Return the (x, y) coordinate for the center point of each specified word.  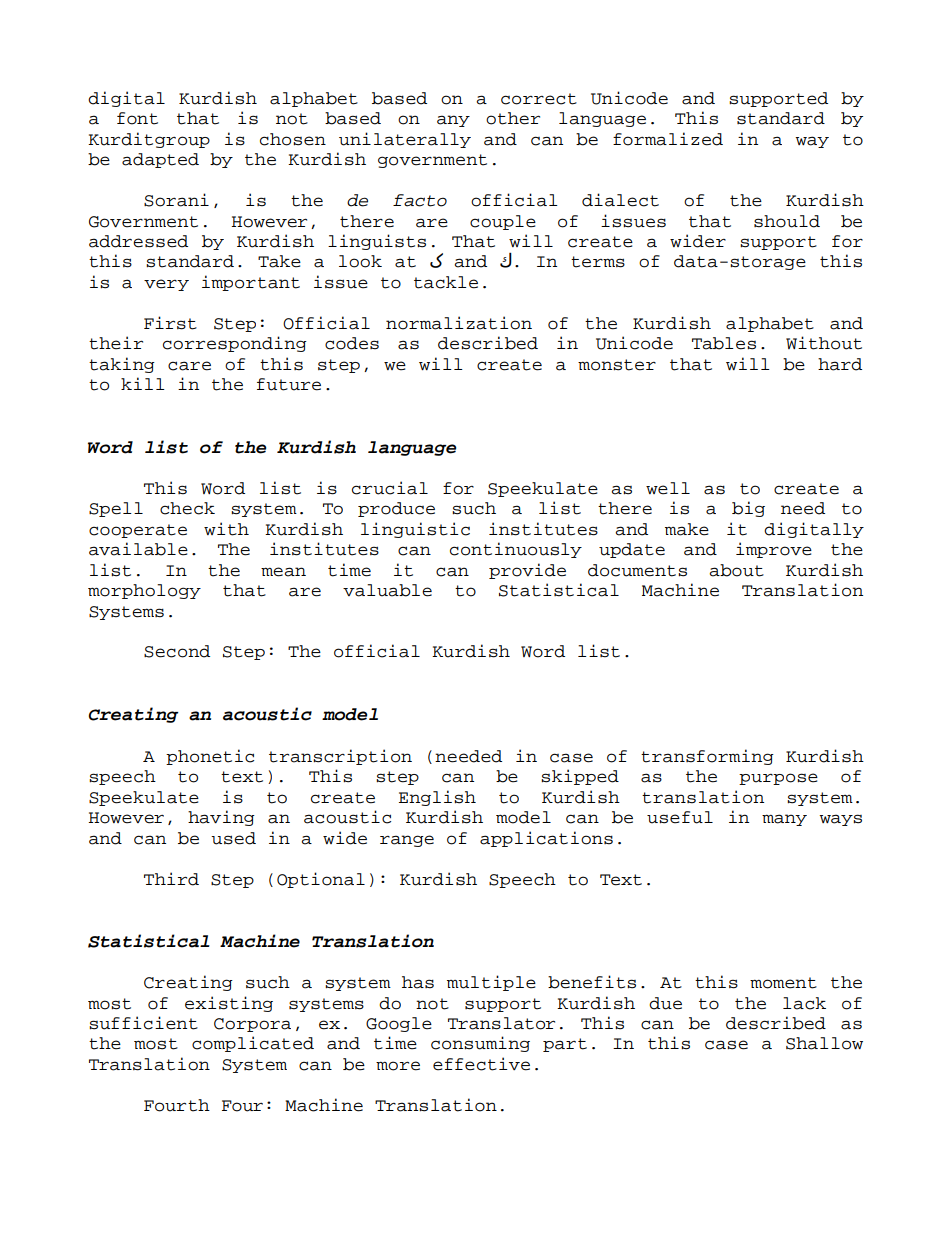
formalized (668, 139)
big (748, 509)
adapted (160, 160)
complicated (253, 1044)
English (437, 798)
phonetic (210, 757)
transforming (707, 757)
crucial (390, 488)
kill (143, 383)
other (513, 118)
